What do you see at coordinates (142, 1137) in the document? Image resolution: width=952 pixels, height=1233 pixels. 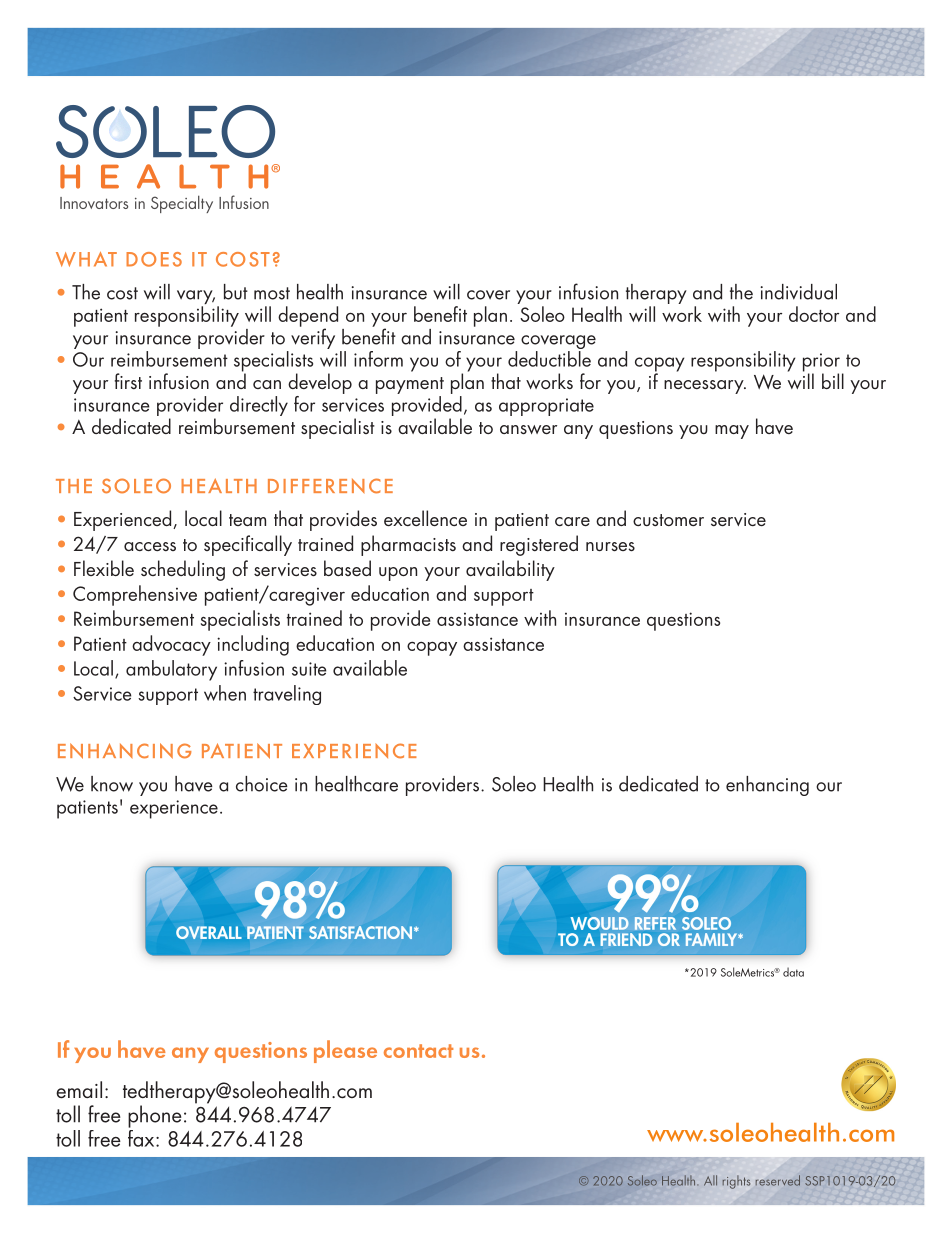 I see `fax` at bounding box center [142, 1137].
